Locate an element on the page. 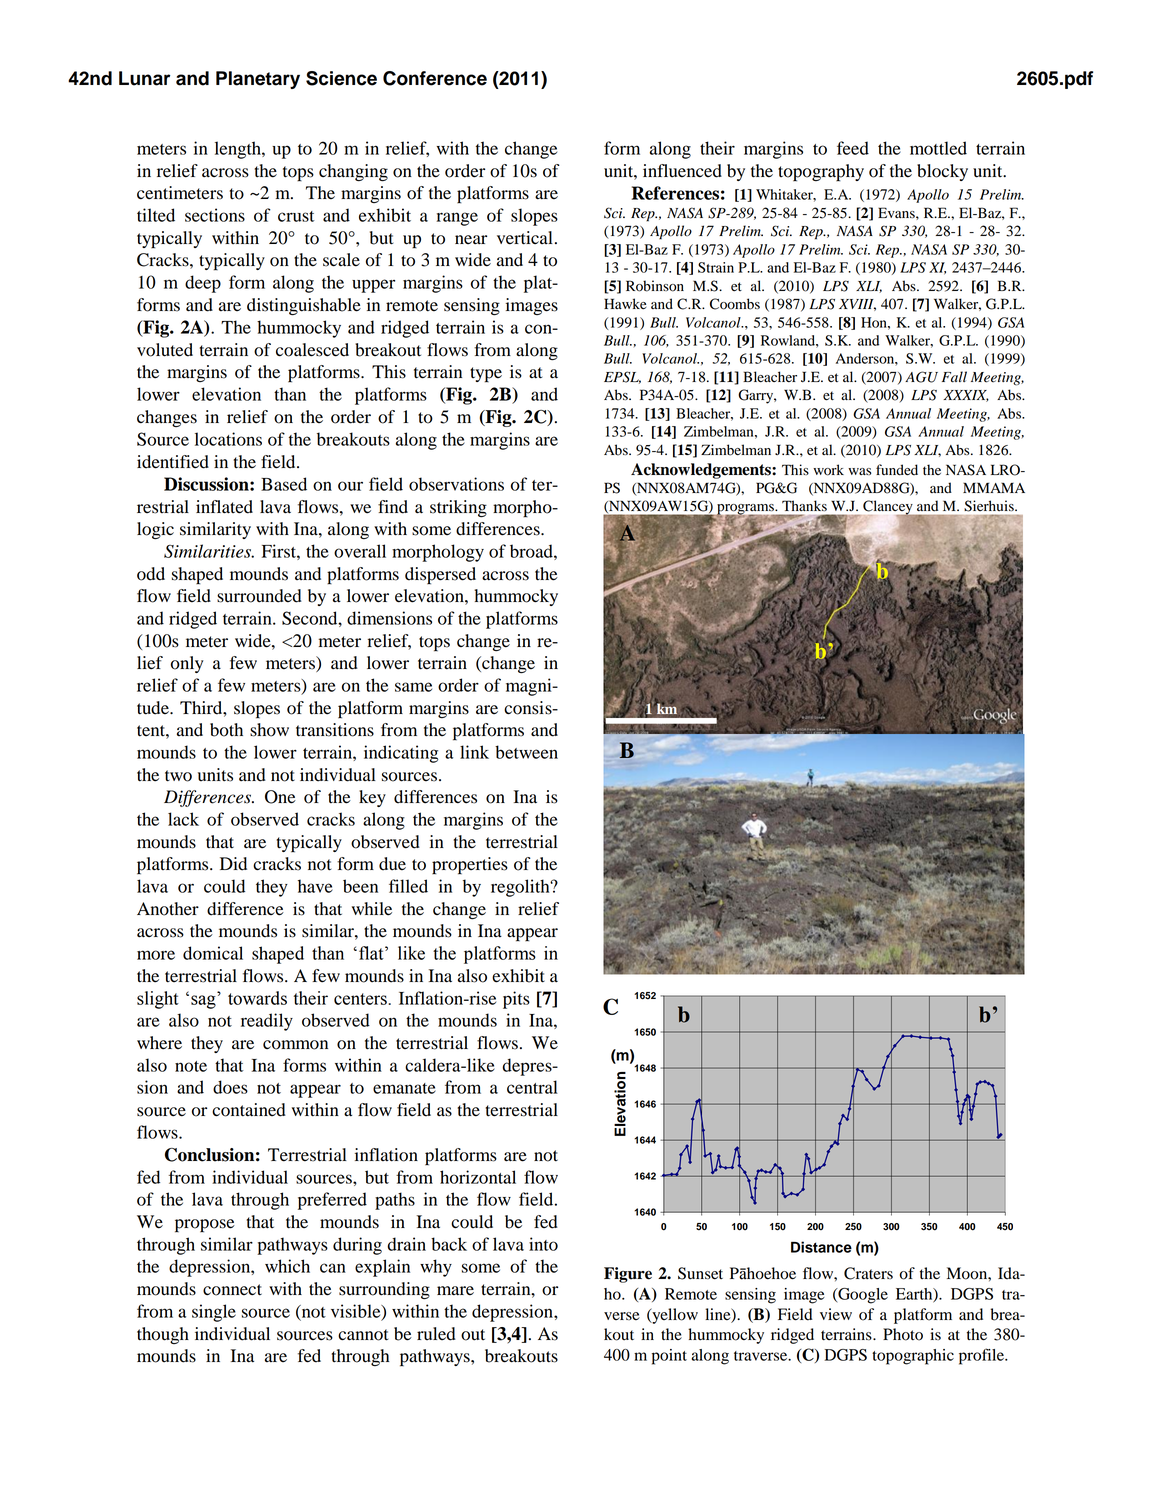 Image resolution: width=1162 pixels, height=1504 pixels. Conference is located at coordinates (435, 78).
